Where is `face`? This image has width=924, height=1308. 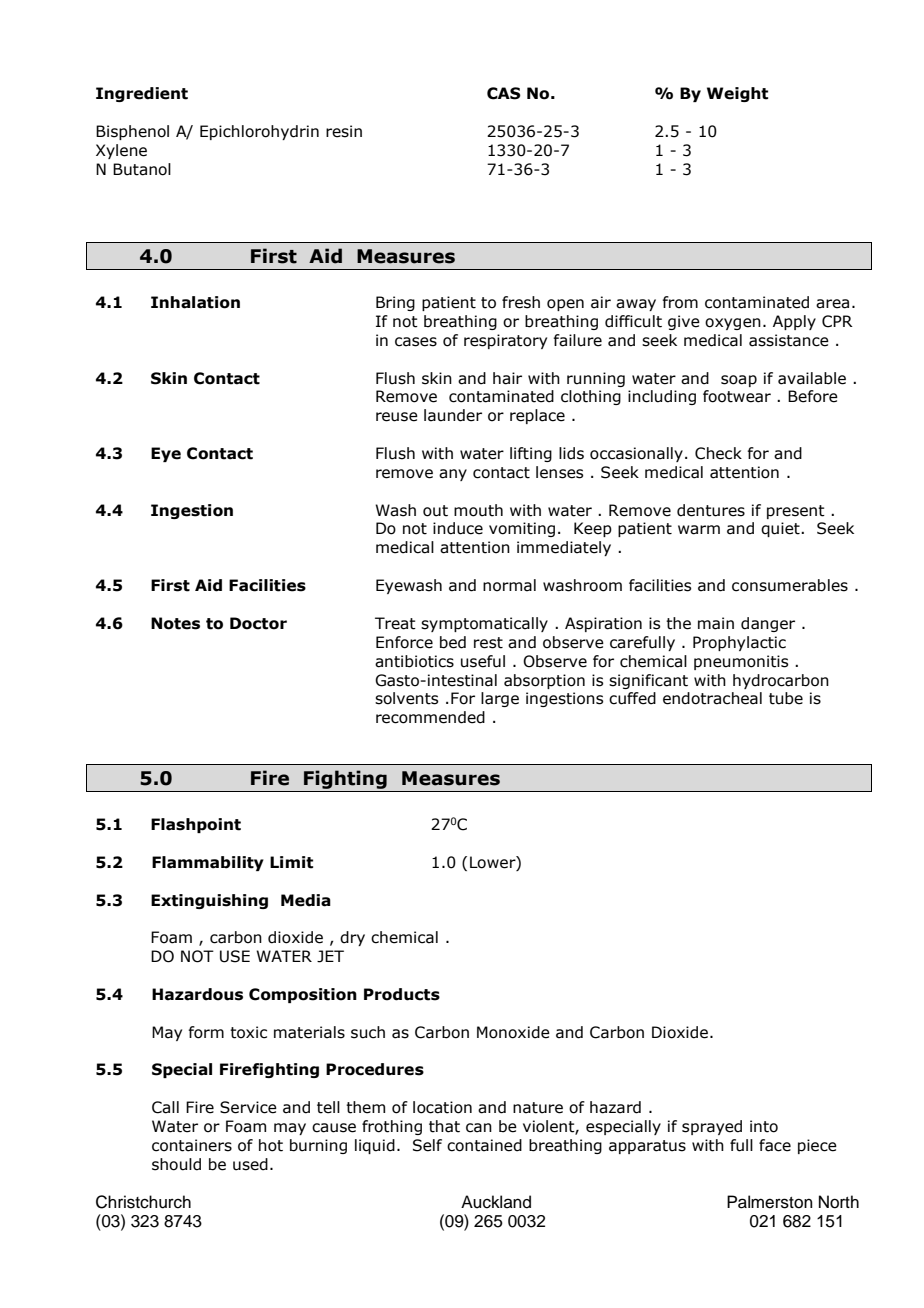 face is located at coordinates (775, 1145).
